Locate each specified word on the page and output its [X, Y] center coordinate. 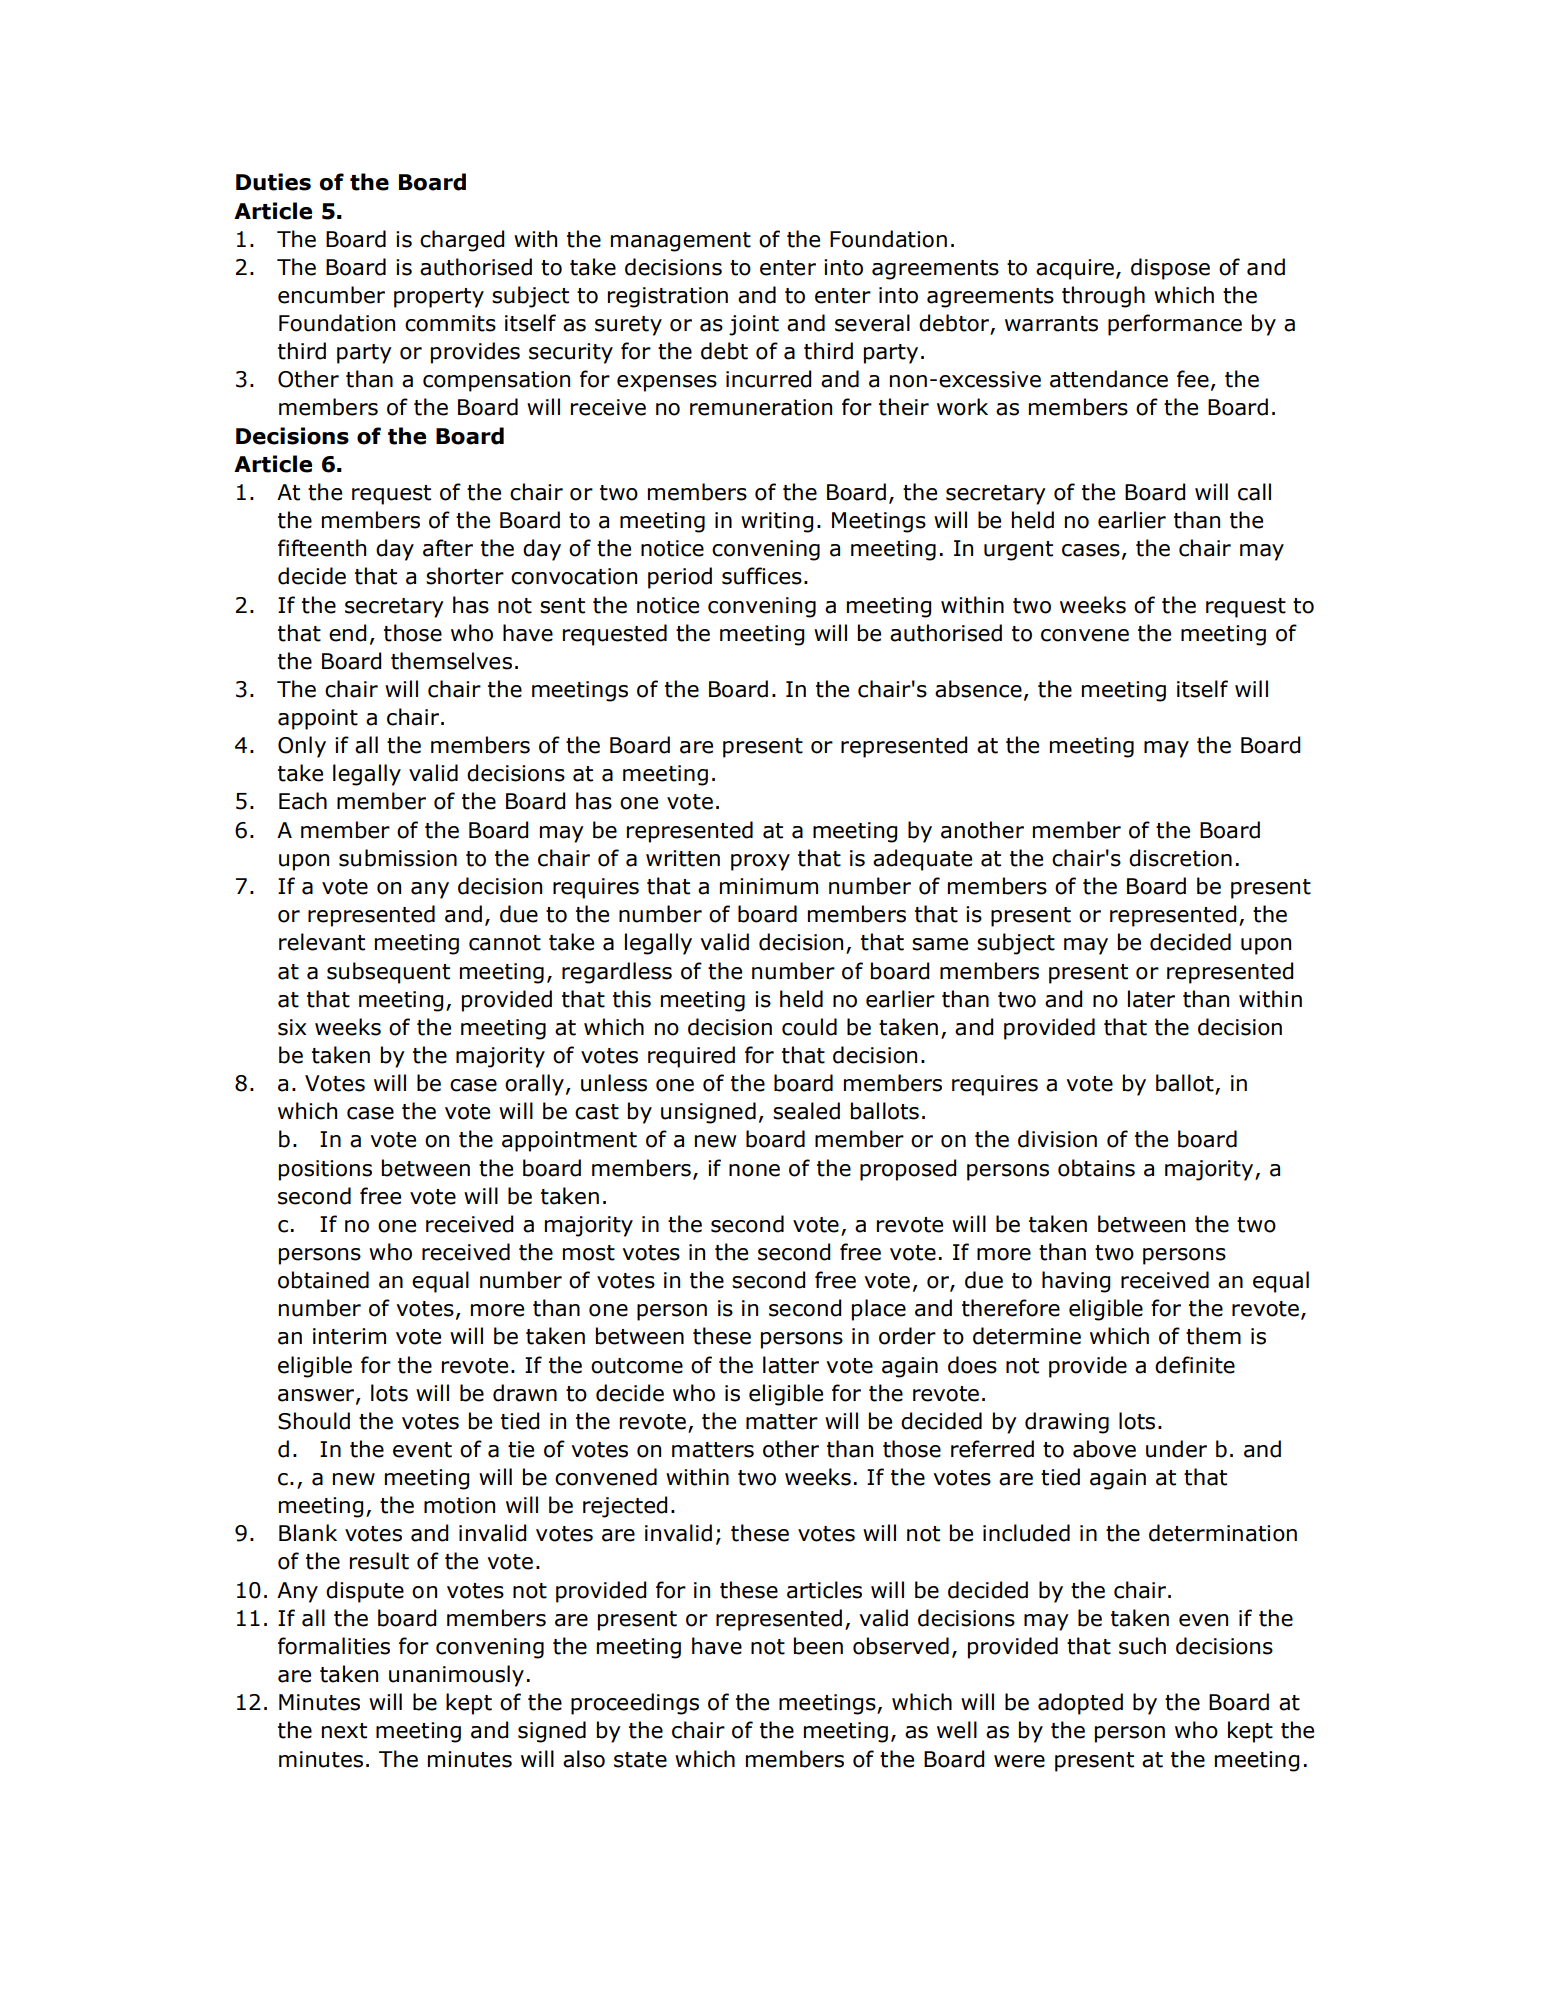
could [809, 1027]
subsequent [388, 973]
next [344, 1731]
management [681, 242]
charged [462, 241]
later [1151, 999]
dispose [1170, 269]
